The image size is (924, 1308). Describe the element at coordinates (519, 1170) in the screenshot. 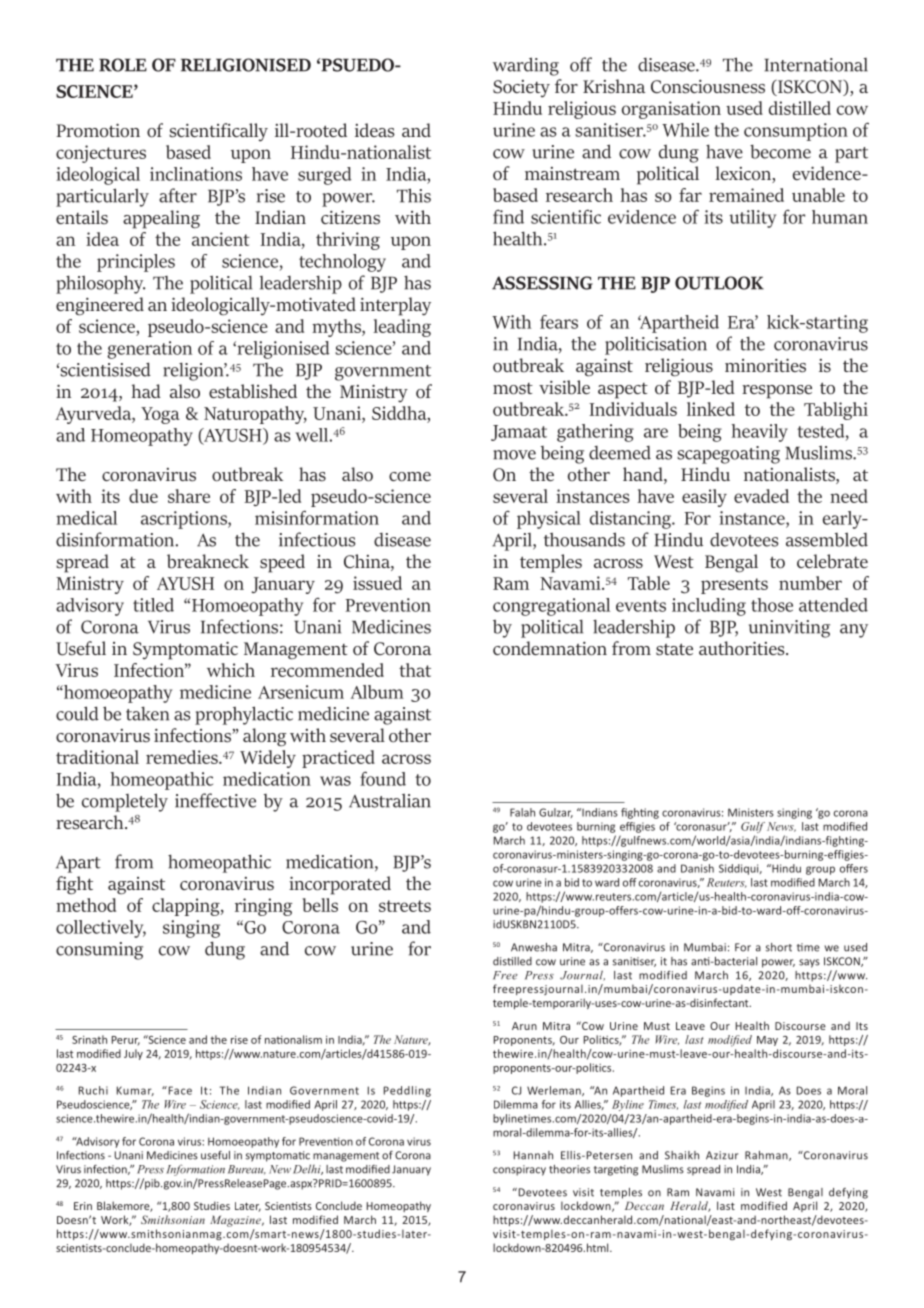

I see `conspiracy` at that location.
